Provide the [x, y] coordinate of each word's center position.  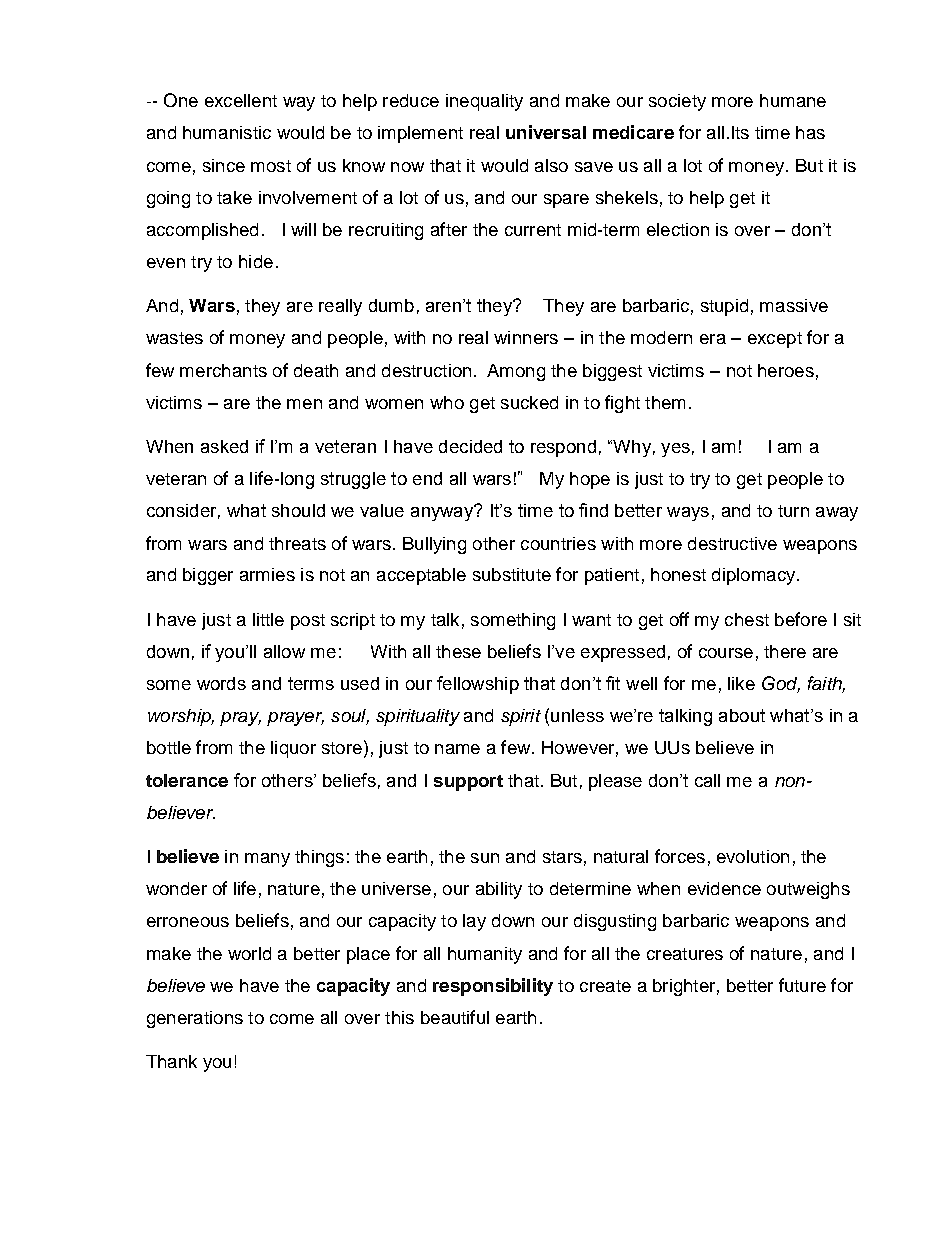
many [267, 860]
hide [256, 261]
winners [526, 337]
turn [793, 511]
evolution [753, 856]
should [298, 510]
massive [794, 305]
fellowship [478, 685]
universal [546, 132]
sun [485, 858]
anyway [443, 513]
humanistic [227, 132]
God [781, 684]
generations [195, 1019]
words [221, 683]
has [810, 132]
